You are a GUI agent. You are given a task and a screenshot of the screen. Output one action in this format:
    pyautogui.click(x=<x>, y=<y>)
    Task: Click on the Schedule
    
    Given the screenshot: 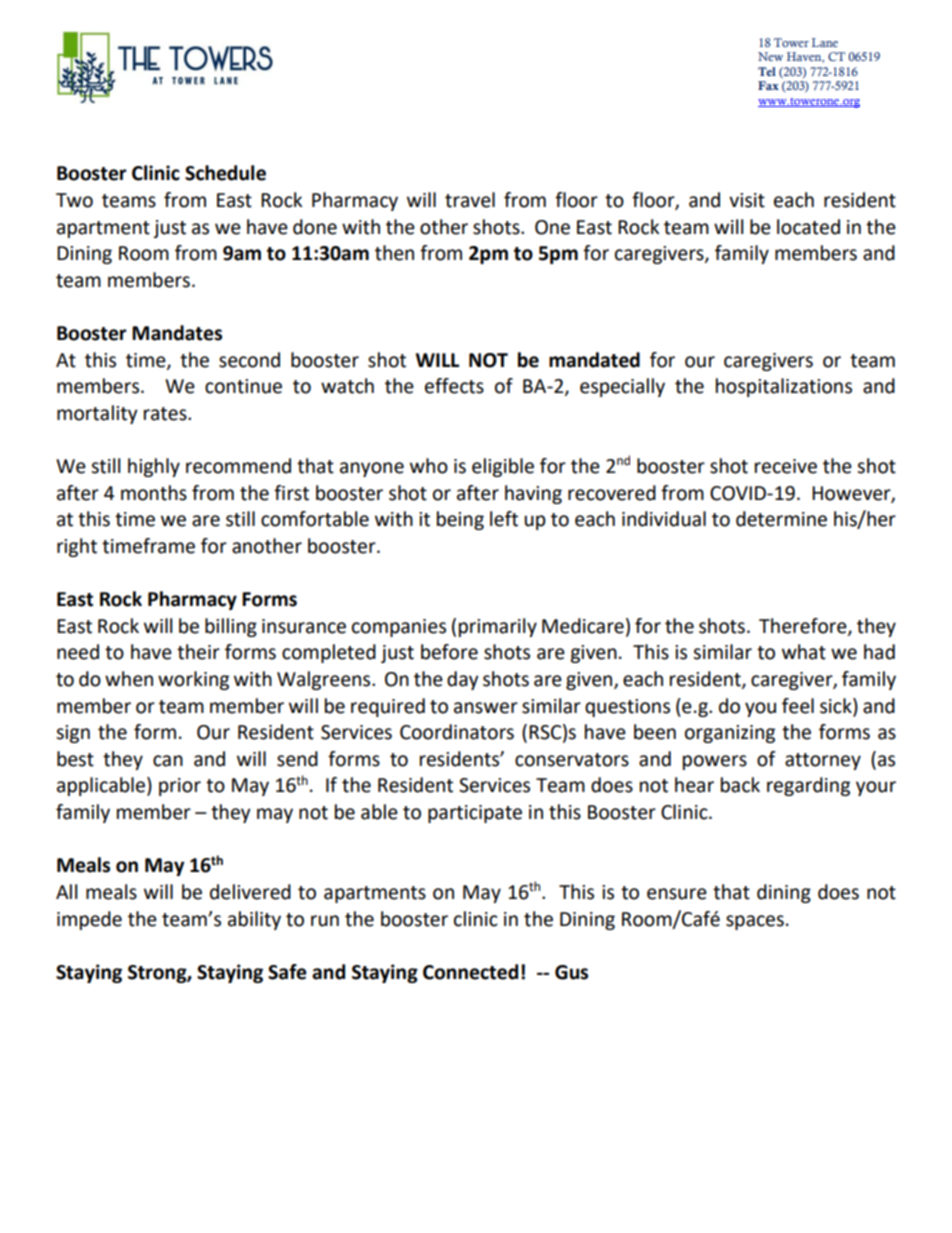 What is the action you would take?
    pyautogui.click(x=225, y=173)
